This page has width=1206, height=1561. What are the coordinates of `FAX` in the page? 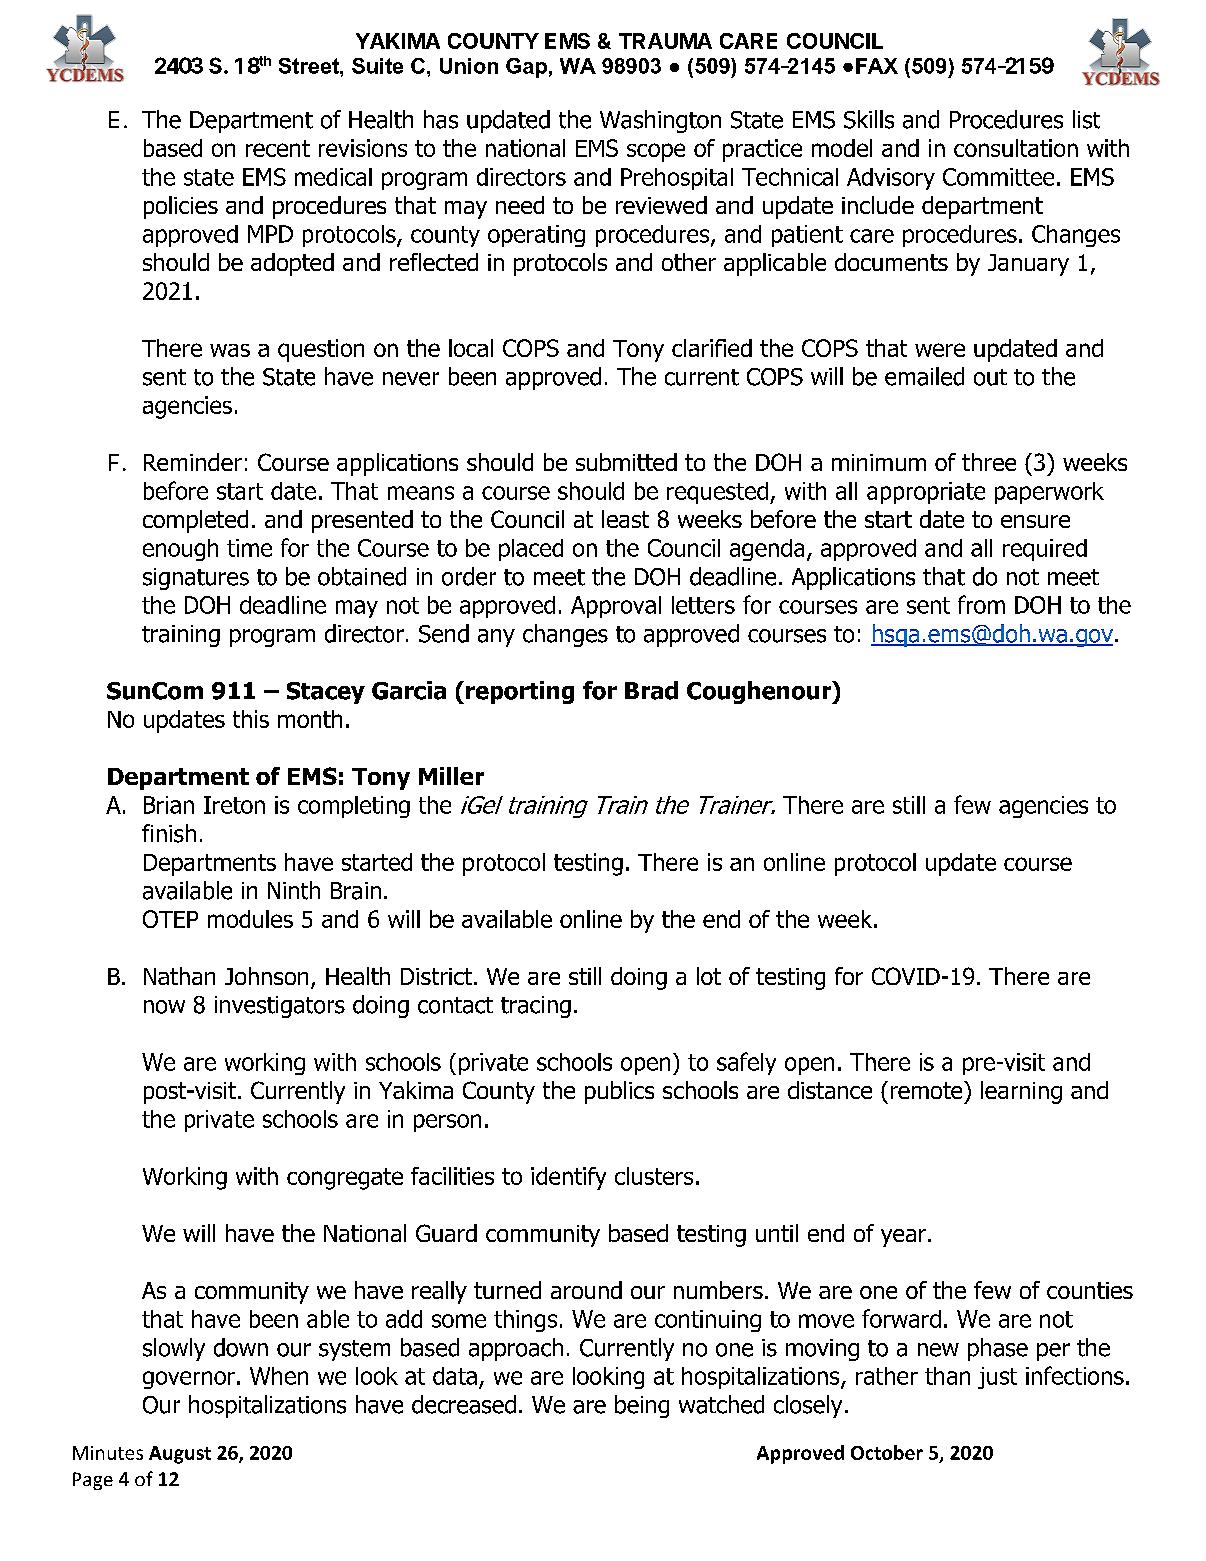 It's located at (877, 66).
